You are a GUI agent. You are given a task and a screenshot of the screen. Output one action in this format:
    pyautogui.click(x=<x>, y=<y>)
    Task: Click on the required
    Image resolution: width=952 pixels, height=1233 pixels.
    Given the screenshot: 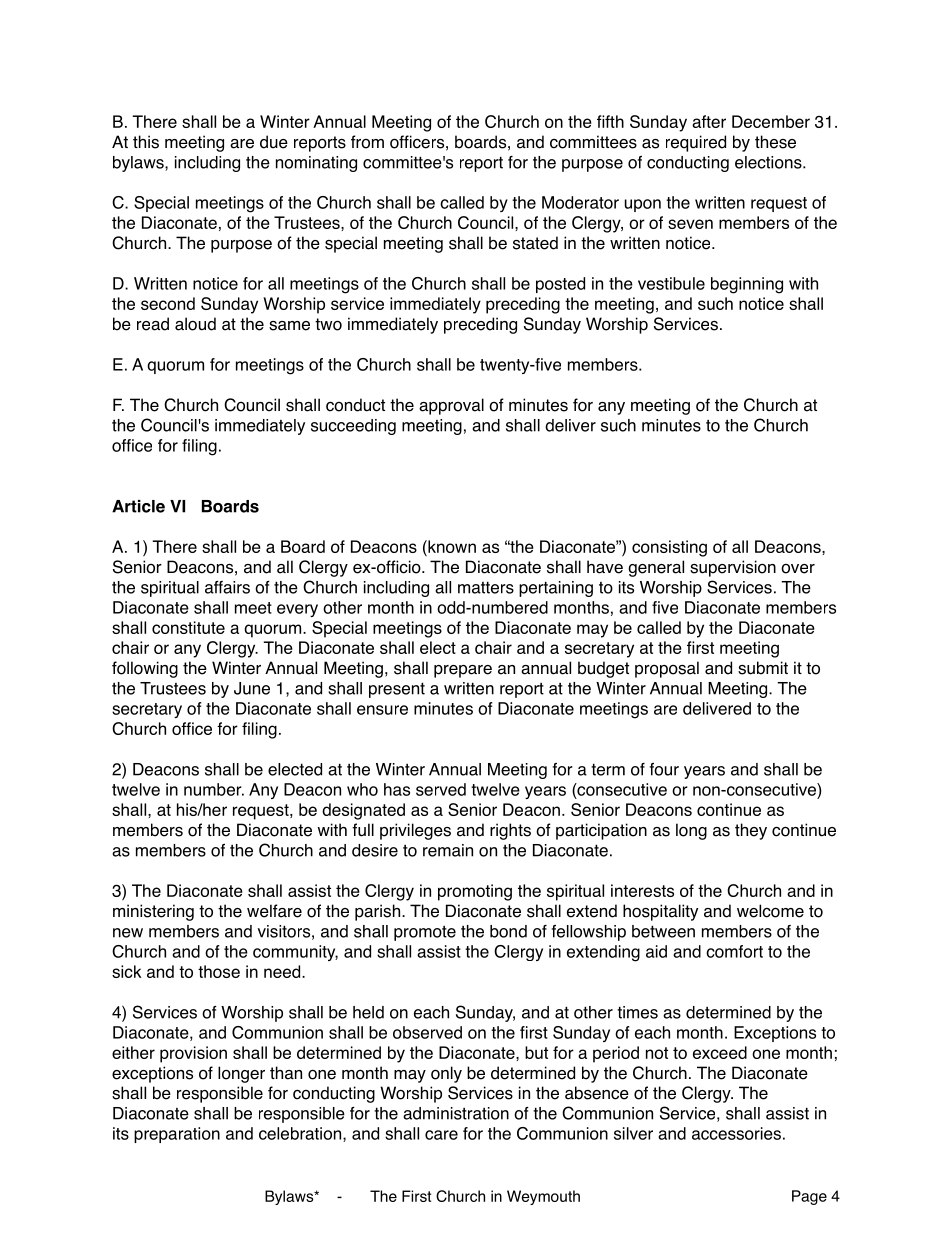 What is the action you would take?
    pyautogui.click(x=696, y=143)
